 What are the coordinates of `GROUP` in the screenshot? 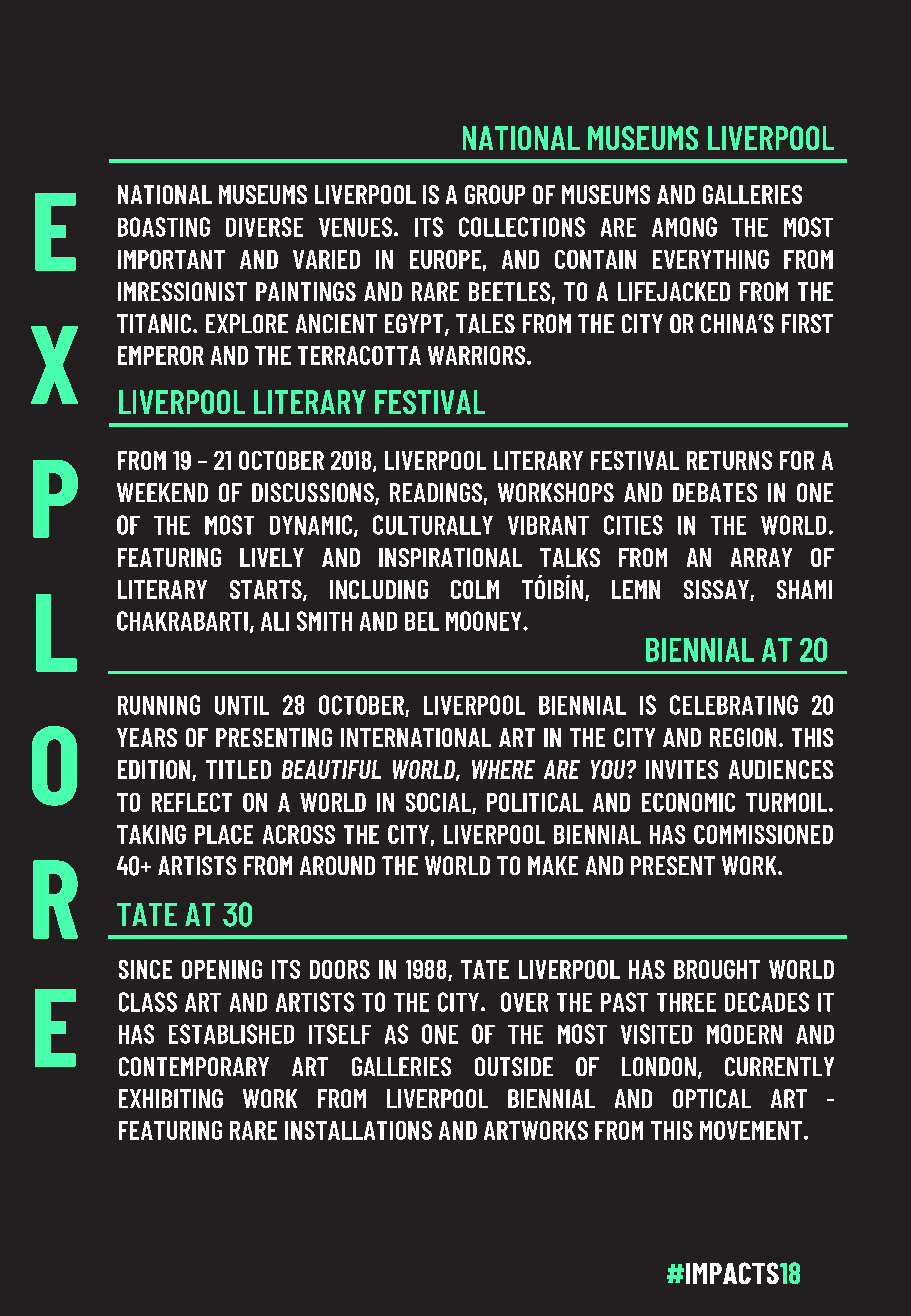 It's located at (495, 194).
